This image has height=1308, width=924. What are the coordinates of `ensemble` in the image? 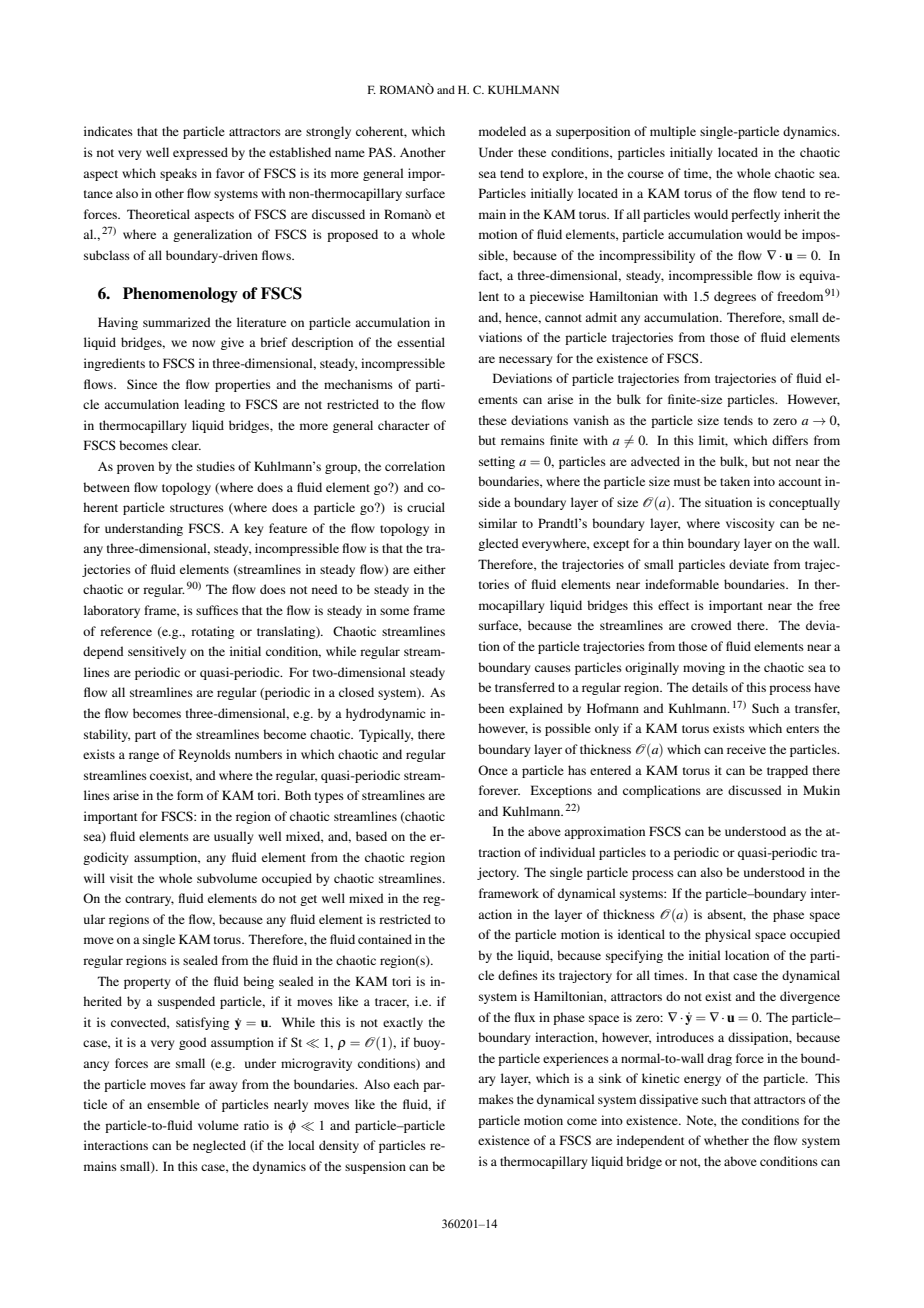 It's located at (173, 1104).
